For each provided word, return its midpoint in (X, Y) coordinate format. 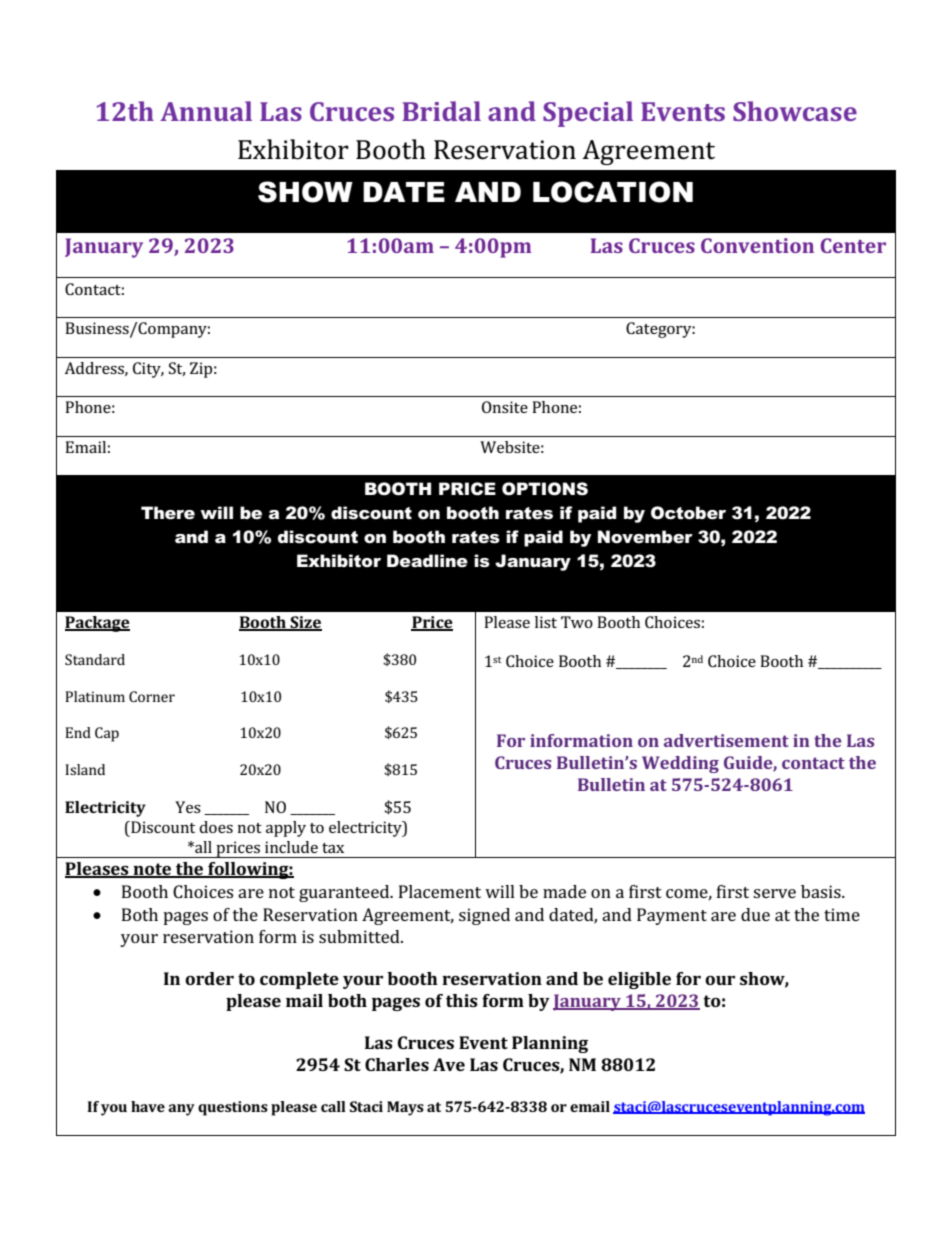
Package (97, 624)
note (152, 870)
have (148, 1106)
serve (774, 893)
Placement (440, 891)
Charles (397, 1064)
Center (853, 245)
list (546, 622)
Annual (206, 111)
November (645, 537)
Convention (757, 245)
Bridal (441, 111)
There (168, 513)
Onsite (505, 407)
